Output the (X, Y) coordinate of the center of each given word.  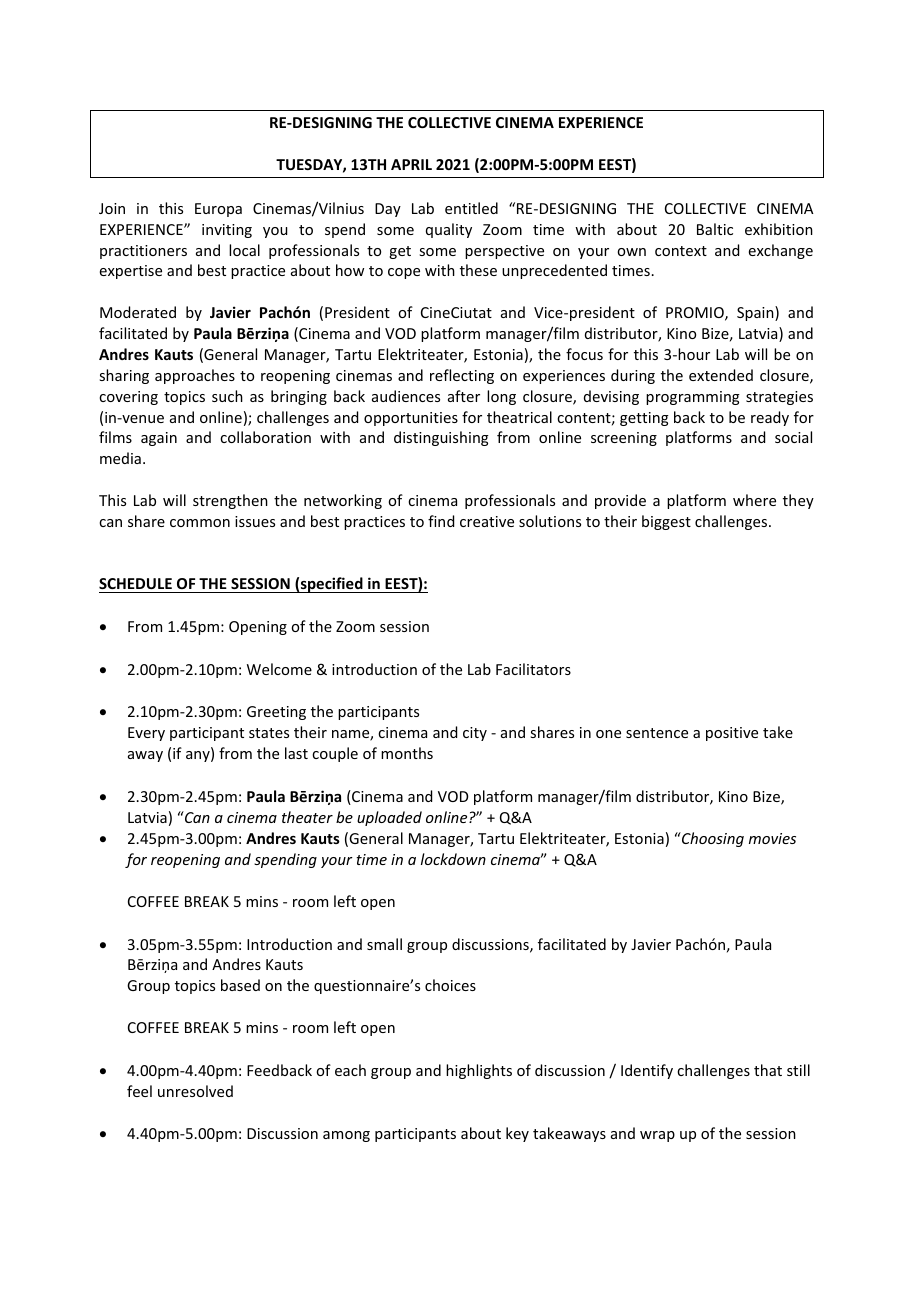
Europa (218, 210)
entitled (471, 208)
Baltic (715, 229)
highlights (479, 1071)
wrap (657, 1136)
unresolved (195, 1091)
